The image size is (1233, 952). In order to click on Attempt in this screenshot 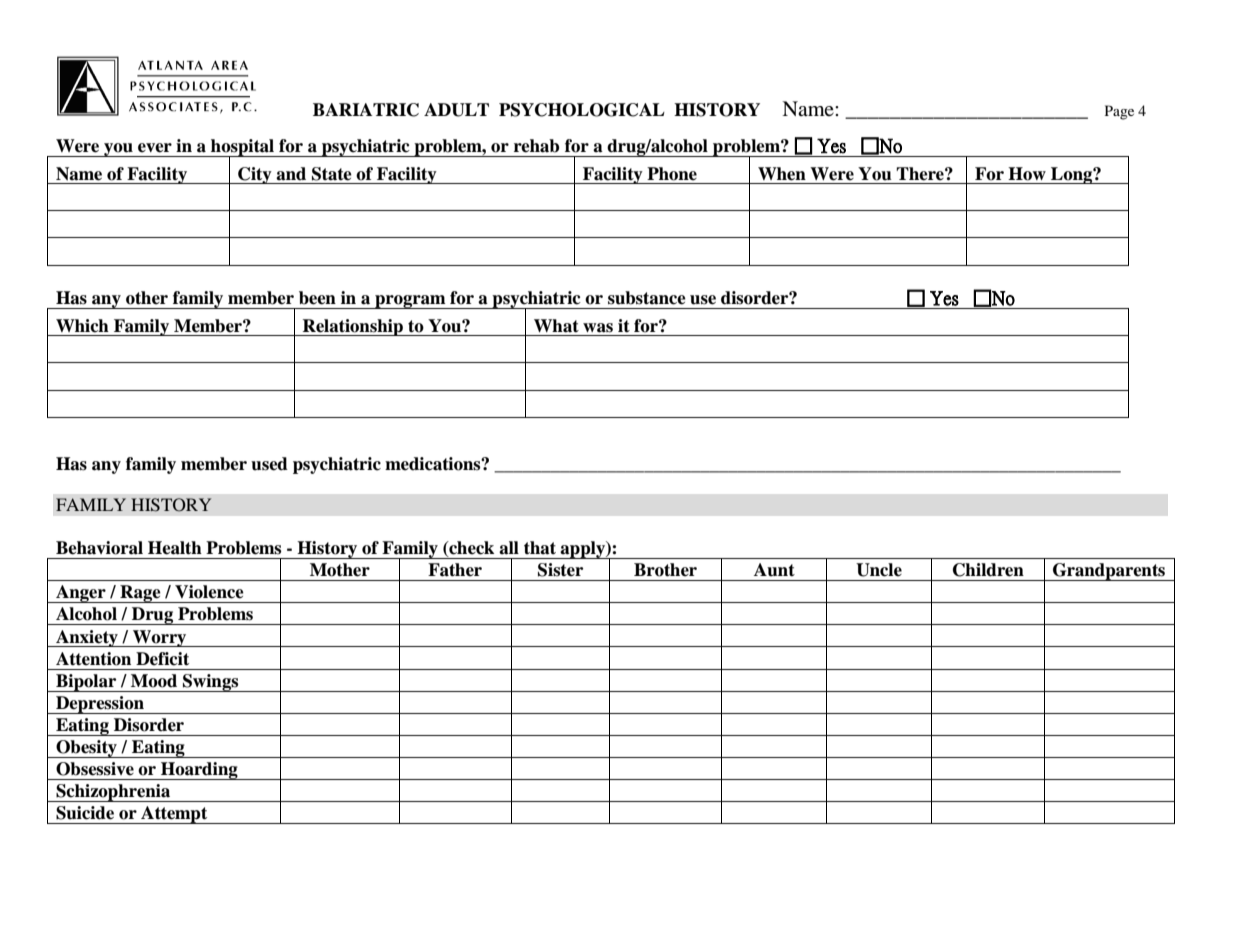, I will do `click(174, 815)`.
